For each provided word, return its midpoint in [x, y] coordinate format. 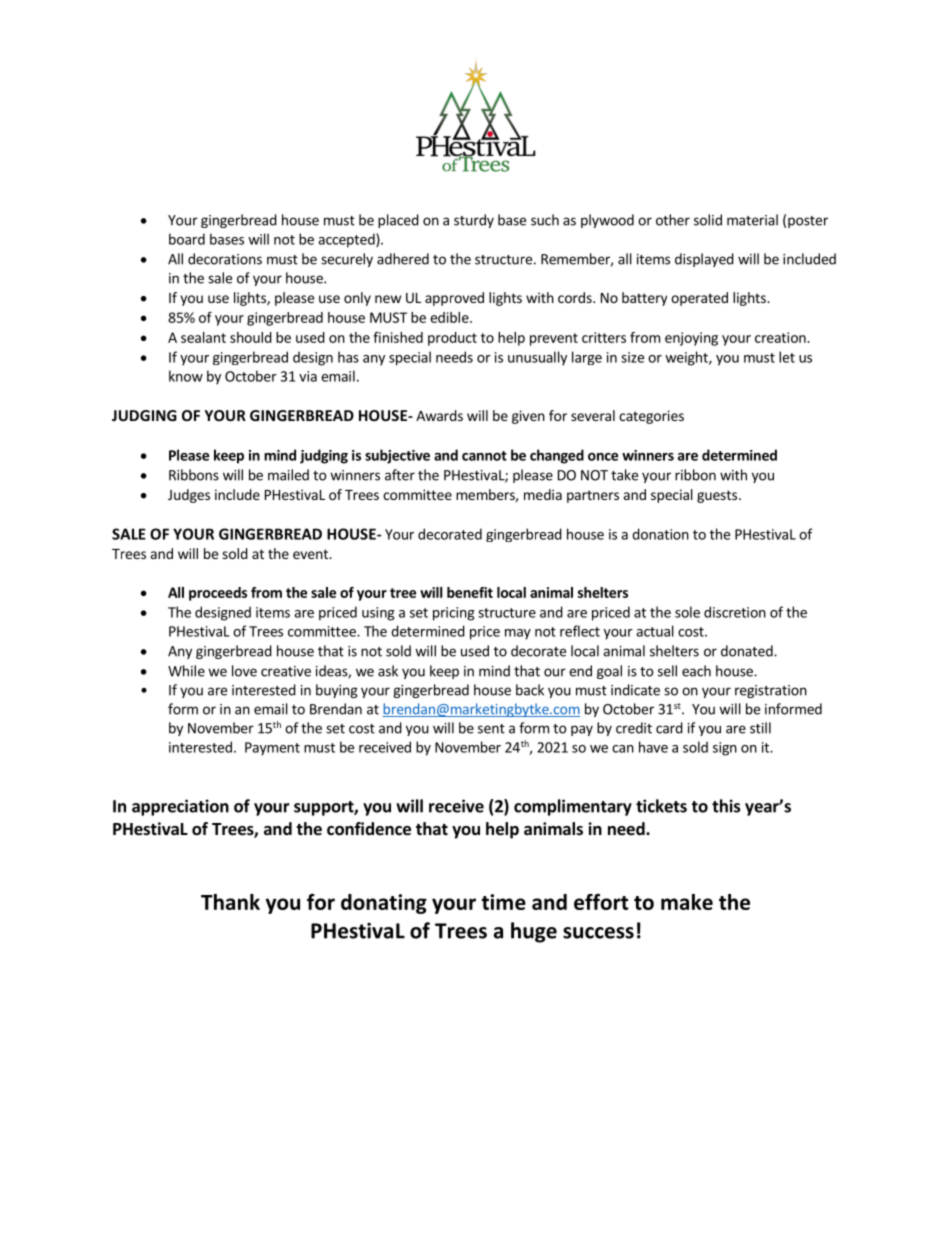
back [530, 690]
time [503, 902]
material [752, 220]
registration [771, 691]
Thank [230, 902]
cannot [484, 456]
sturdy [474, 221]
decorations [225, 259]
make [687, 902]
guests [717, 496]
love [244, 671]
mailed [288, 475]
